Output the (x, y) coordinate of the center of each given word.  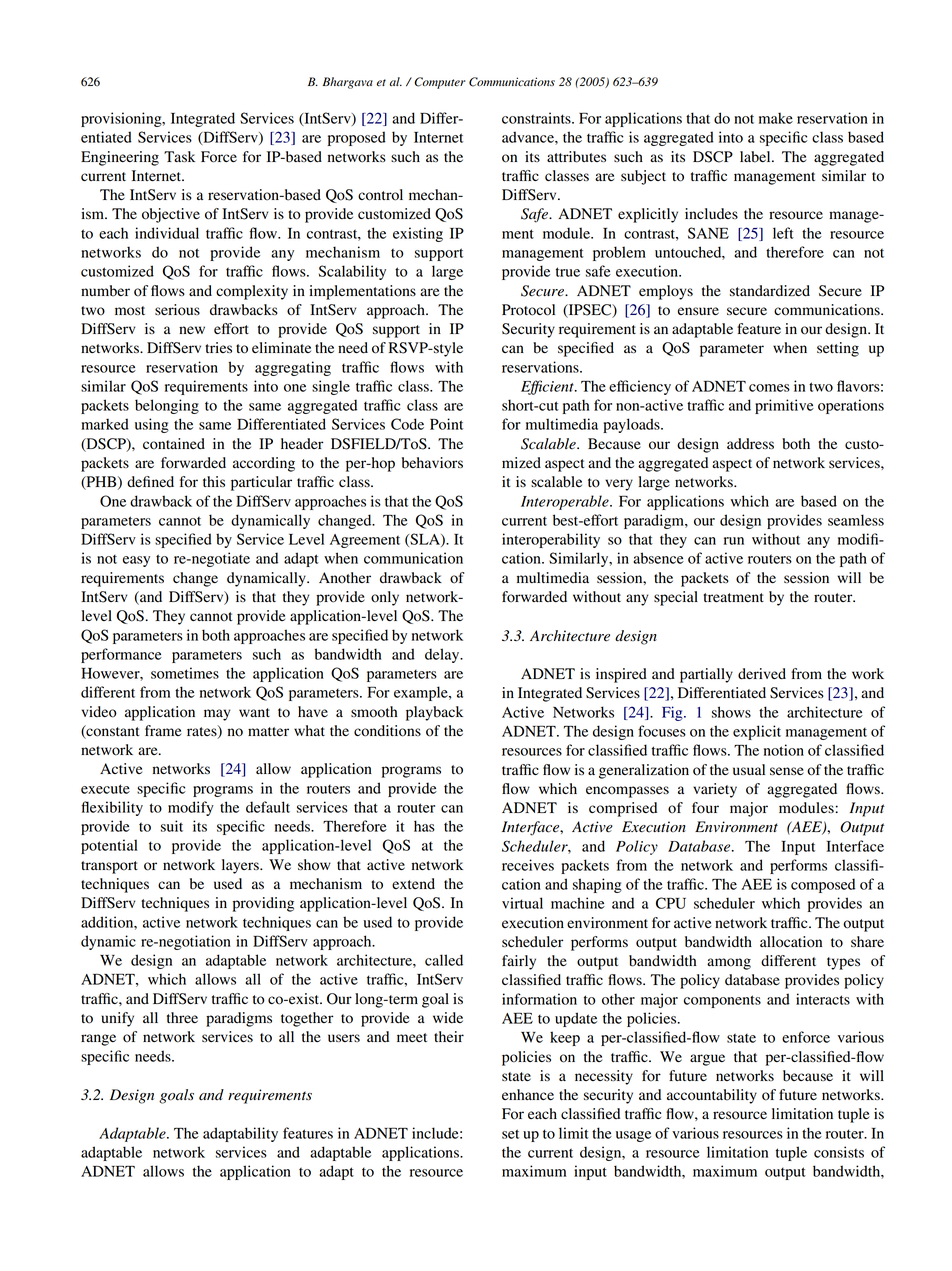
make (776, 118)
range (98, 1040)
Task (179, 156)
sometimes (185, 673)
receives (528, 865)
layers (241, 866)
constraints (537, 118)
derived (762, 674)
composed (823, 885)
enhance (528, 1094)
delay (443, 655)
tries (218, 347)
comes (769, 388)
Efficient (548, 387)
